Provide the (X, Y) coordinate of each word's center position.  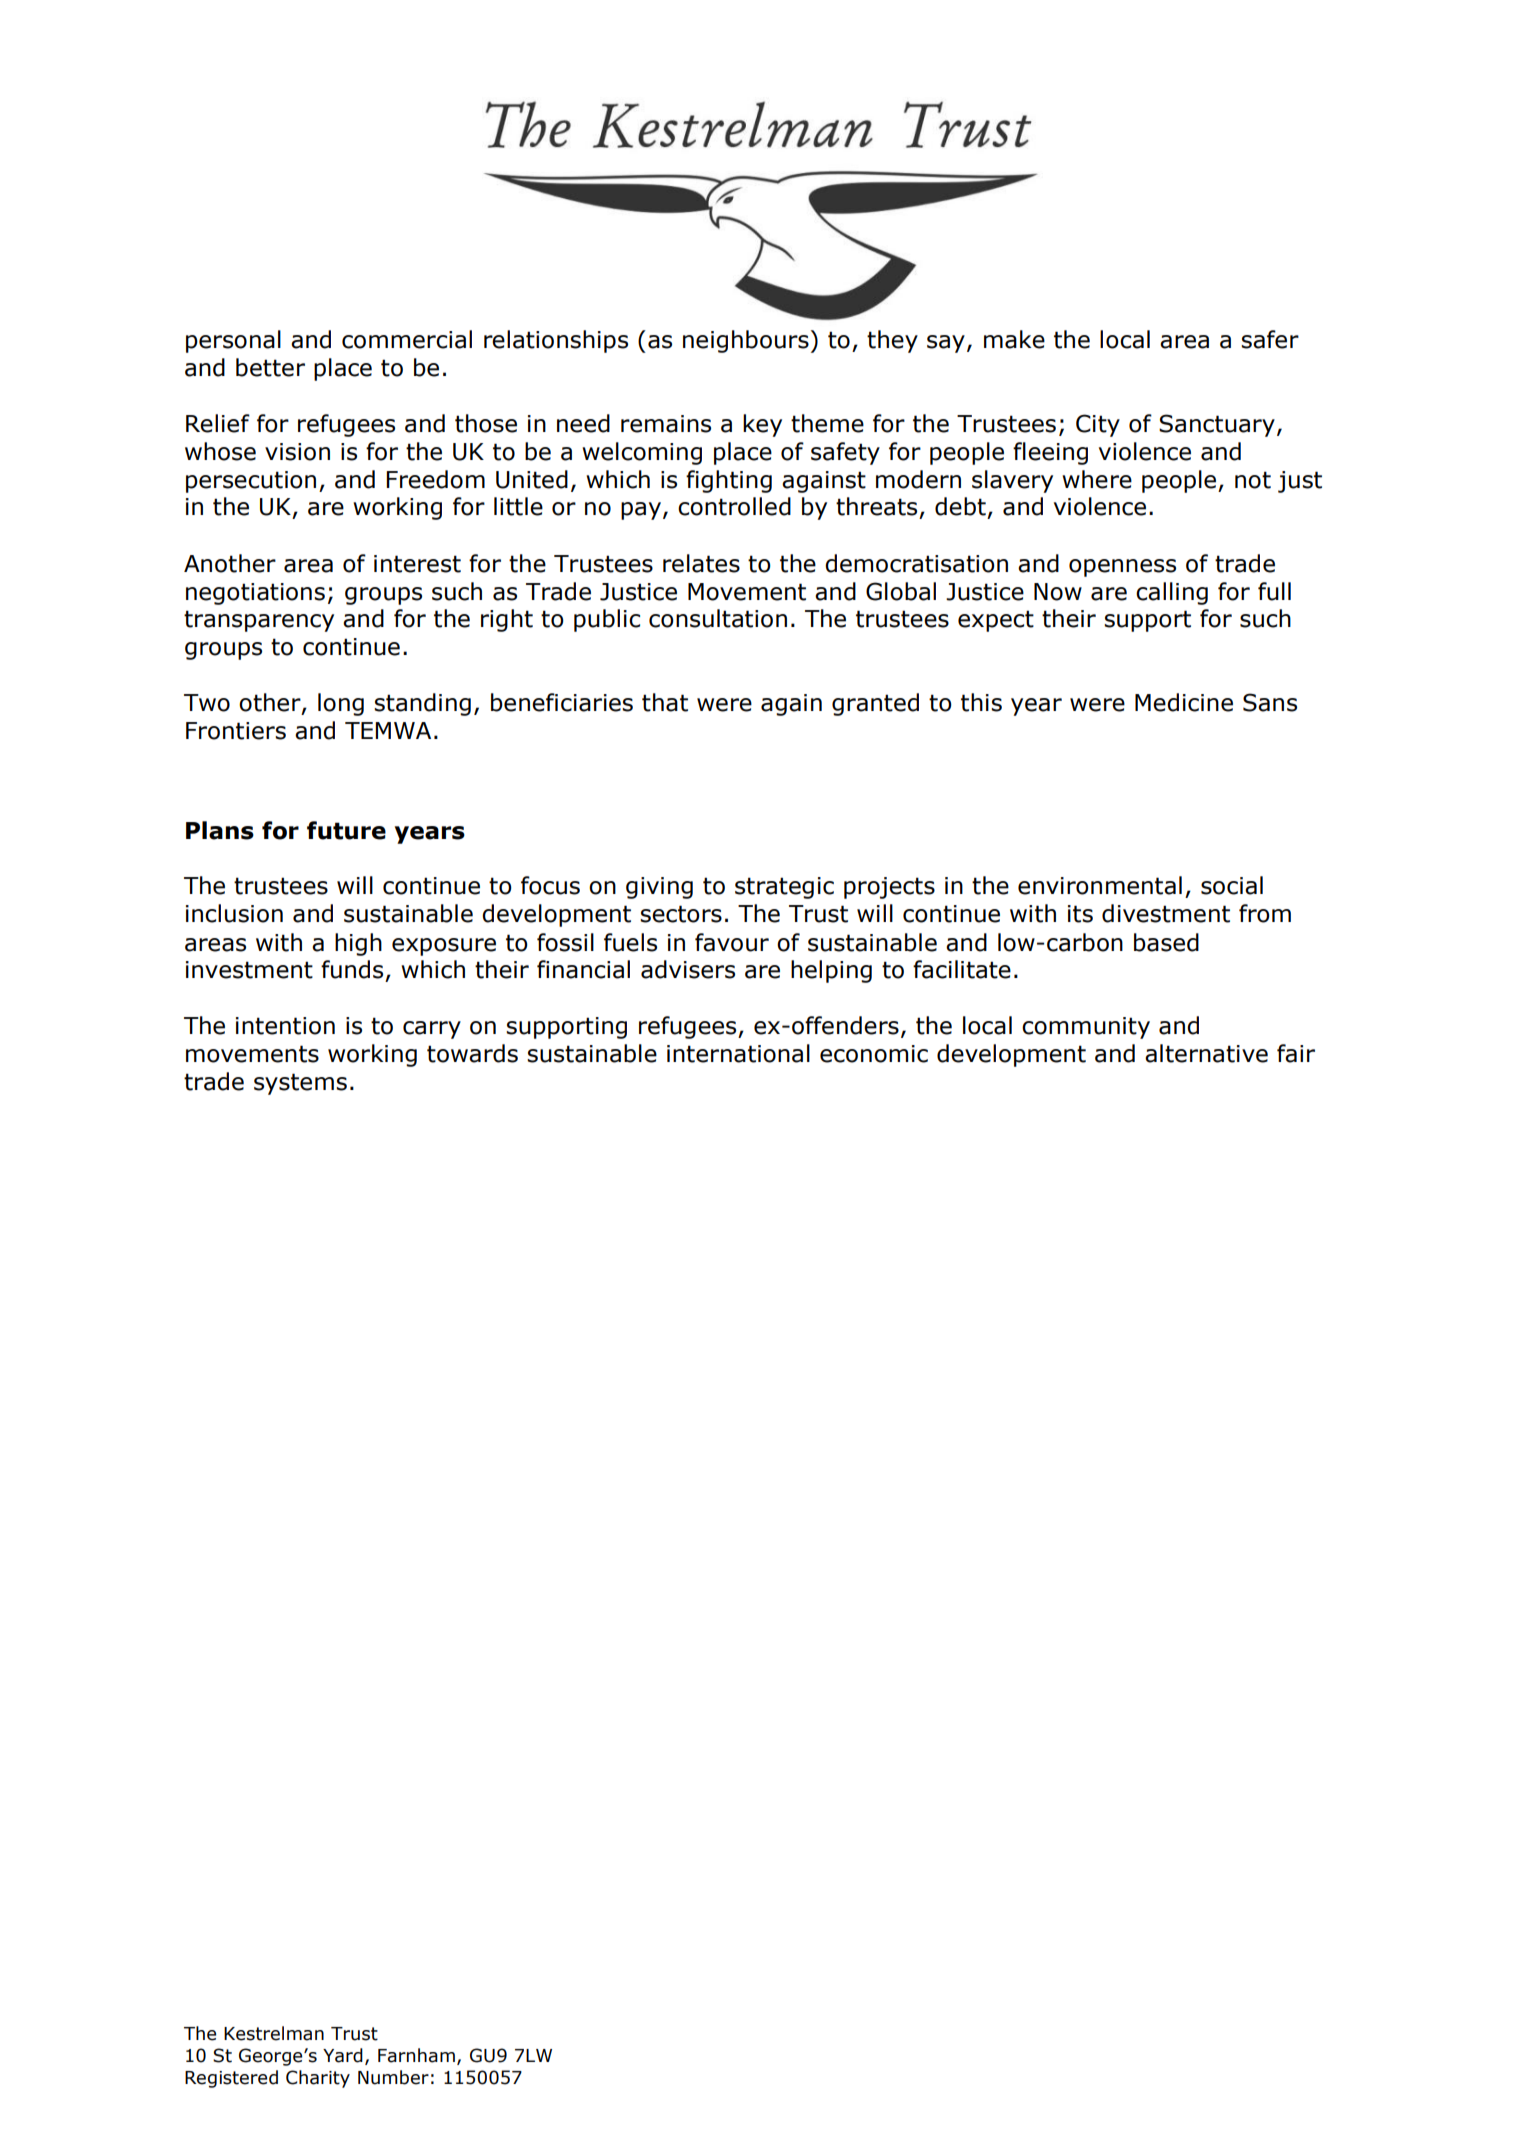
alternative (1206, 1053)
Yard (343, 2055)
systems (300, 1084)
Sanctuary (1217, 425)
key (762, 425)
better (270, 367)
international (738, 1053)
